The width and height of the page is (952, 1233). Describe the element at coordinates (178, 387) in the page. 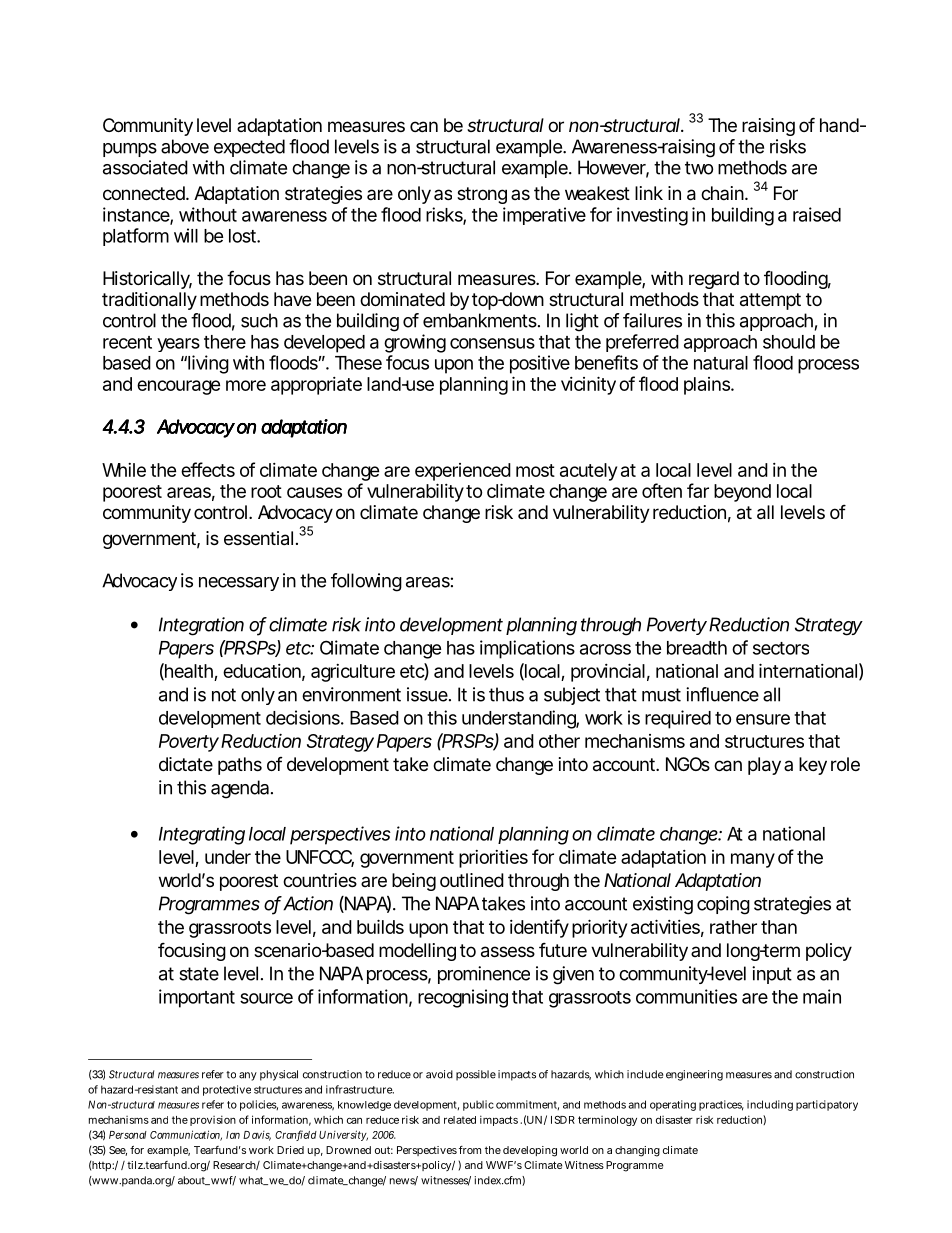

I see `encourage` at that location.
